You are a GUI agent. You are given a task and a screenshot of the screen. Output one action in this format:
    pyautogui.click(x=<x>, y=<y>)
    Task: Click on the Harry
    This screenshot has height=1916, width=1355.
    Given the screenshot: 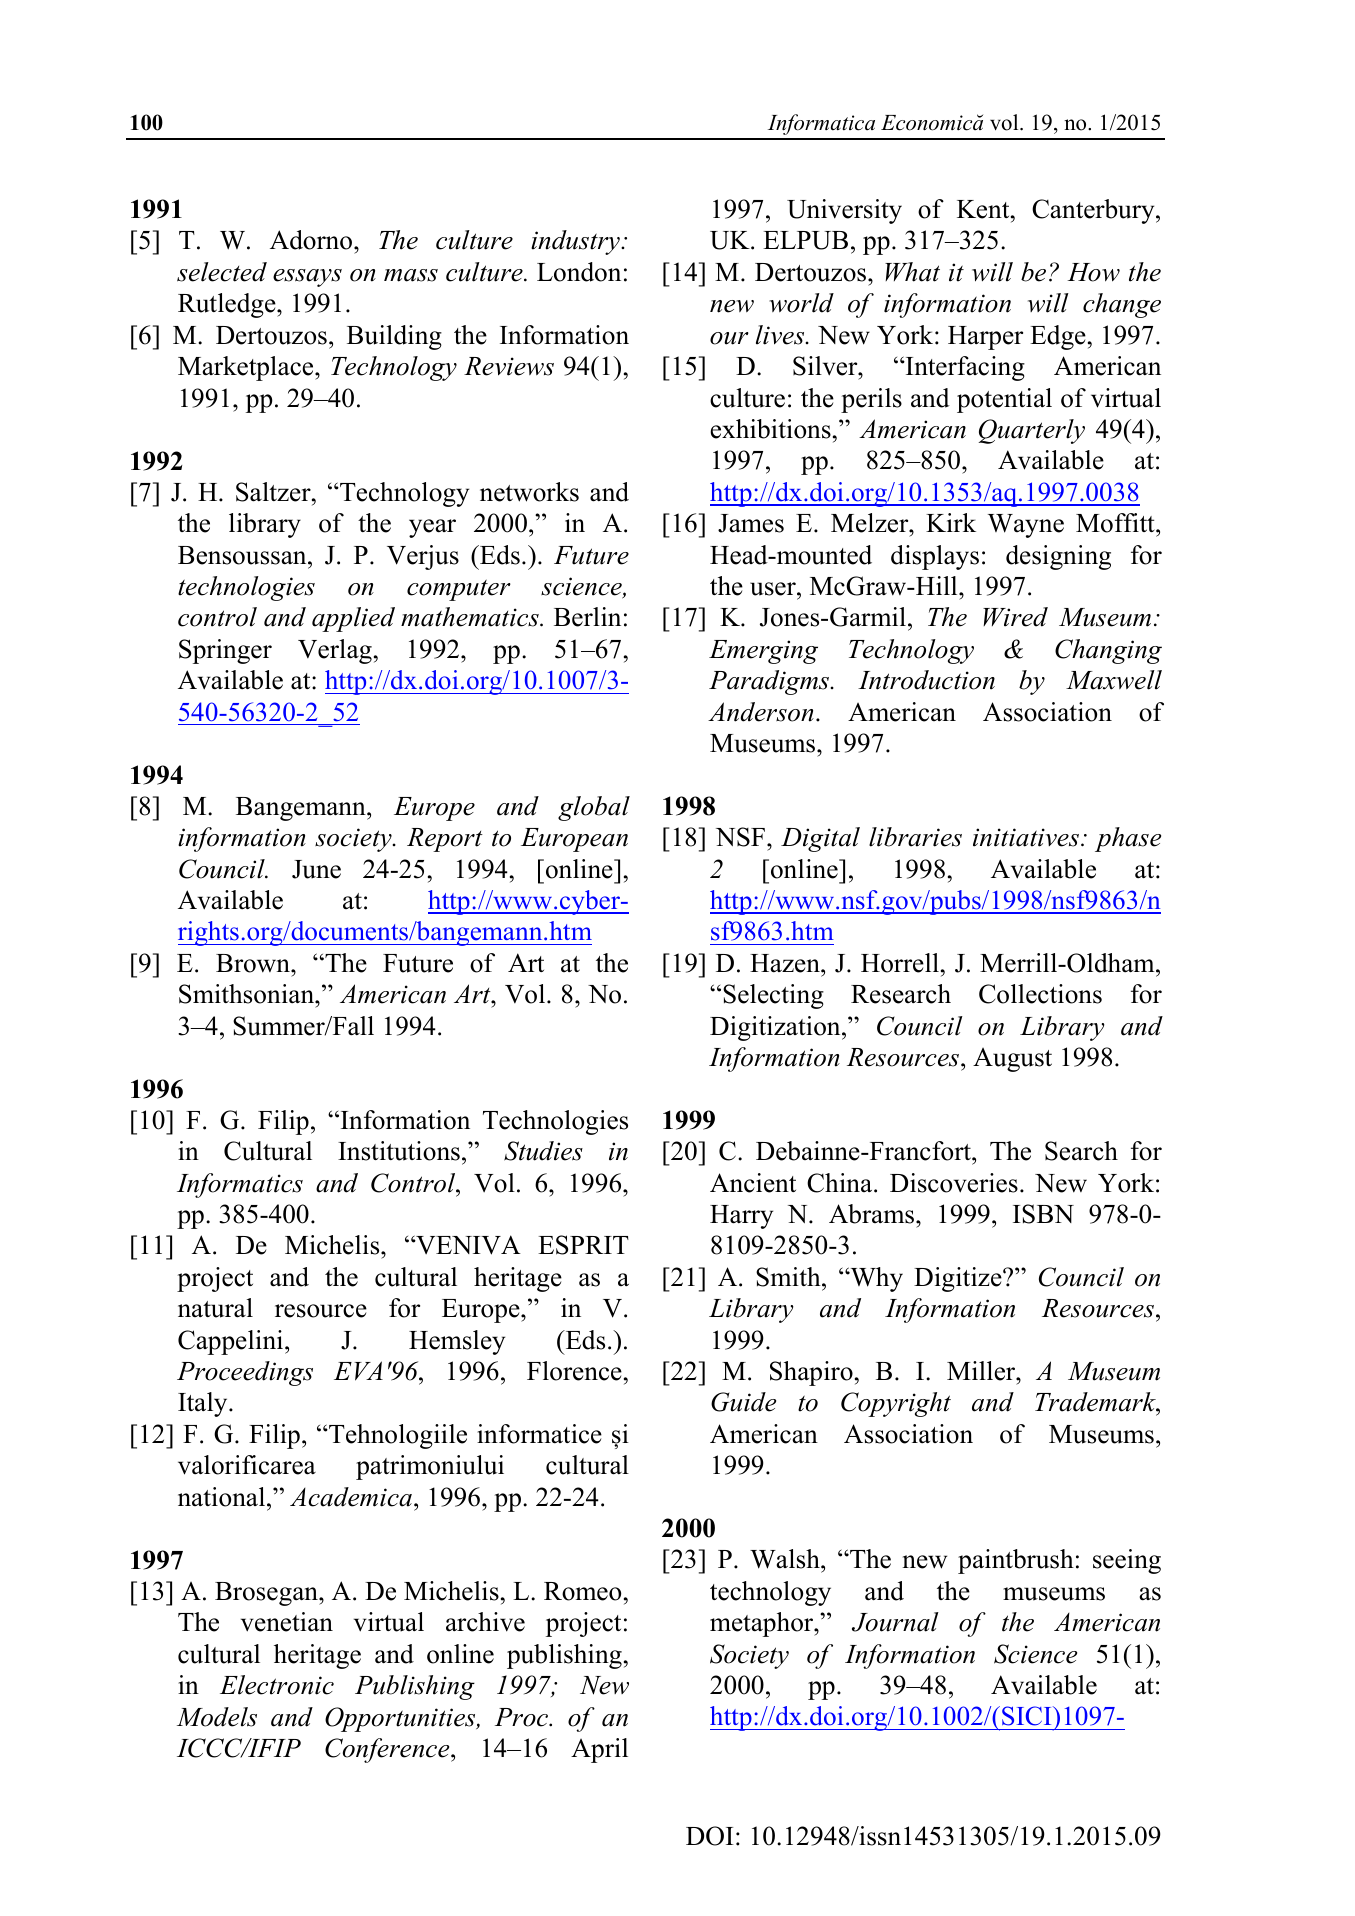 What is the action you would take?
    pyautogui.click(x=741, y=1217)
